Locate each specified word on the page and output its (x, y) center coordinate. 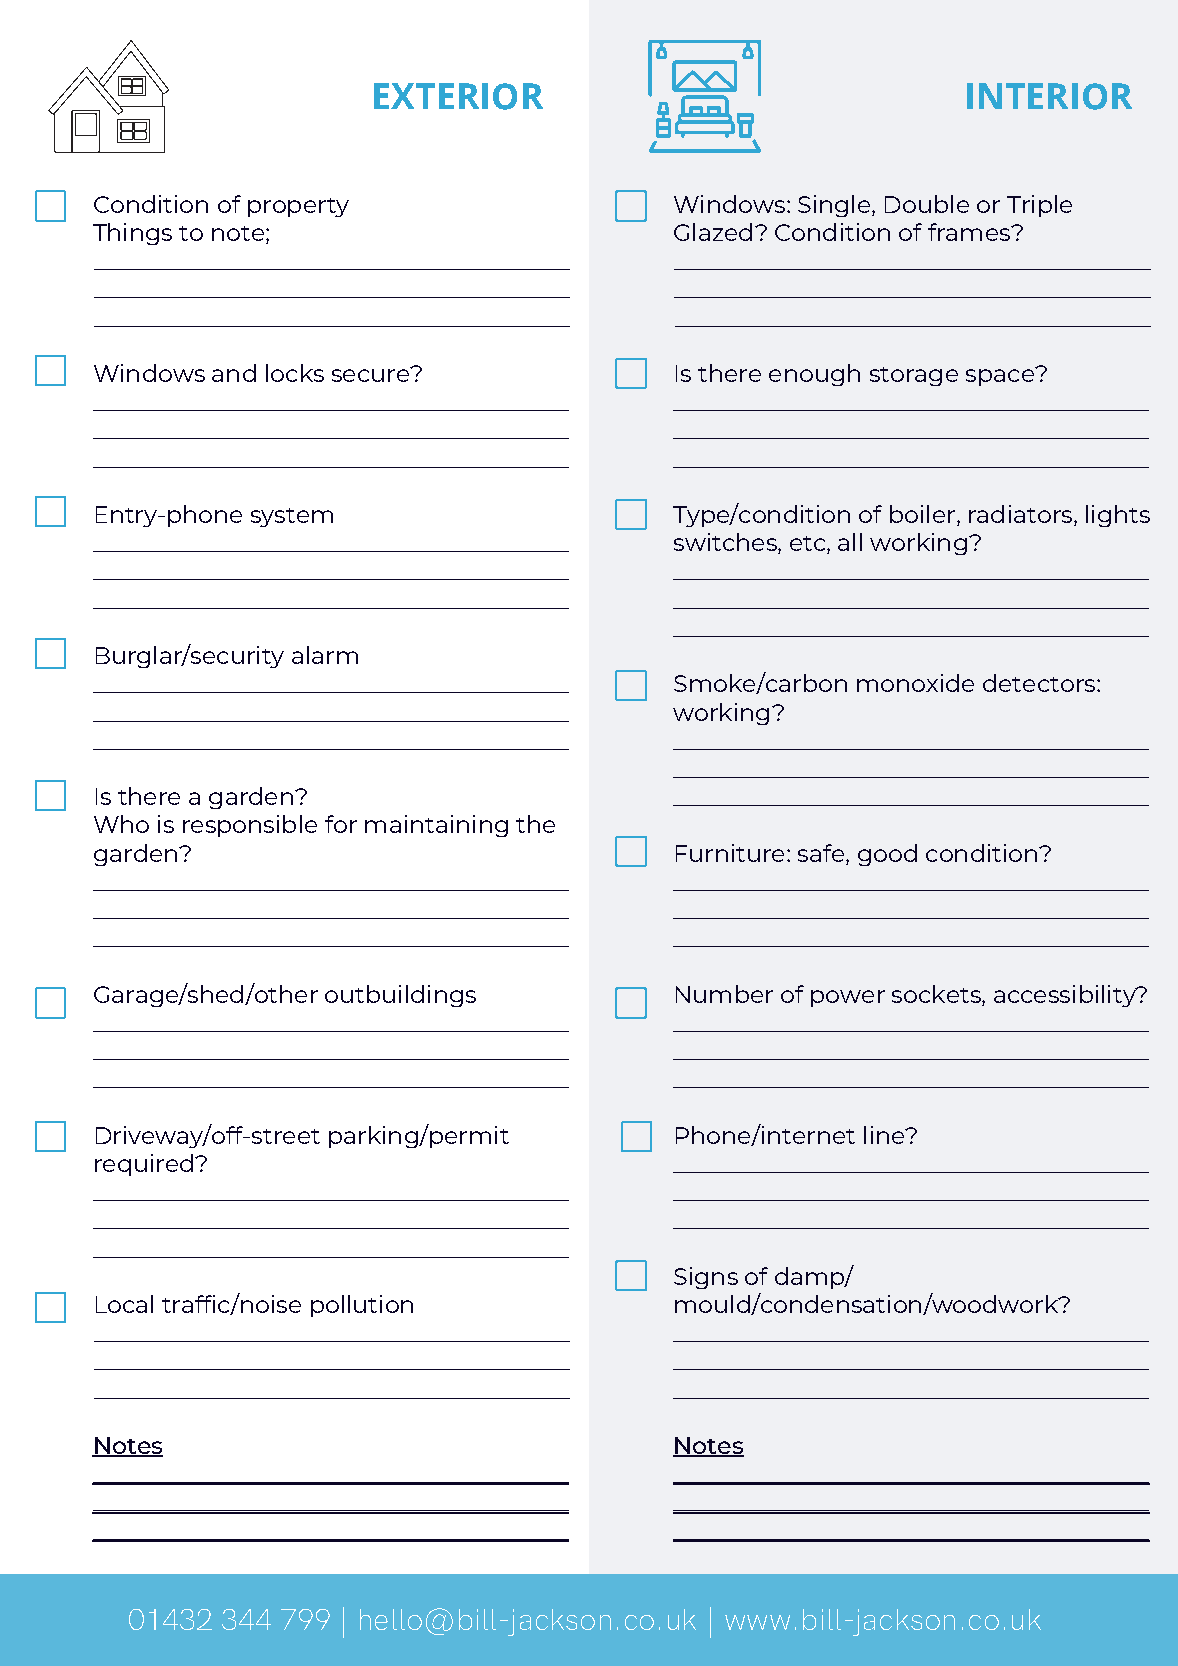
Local (124, 1304)
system (292, 517)
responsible (250, 826)
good (887, 855)
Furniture (730, 853)
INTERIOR (1049, 96)
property (298, 207)
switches (726, 543)
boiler (922, 514)
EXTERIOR (458, 96)
